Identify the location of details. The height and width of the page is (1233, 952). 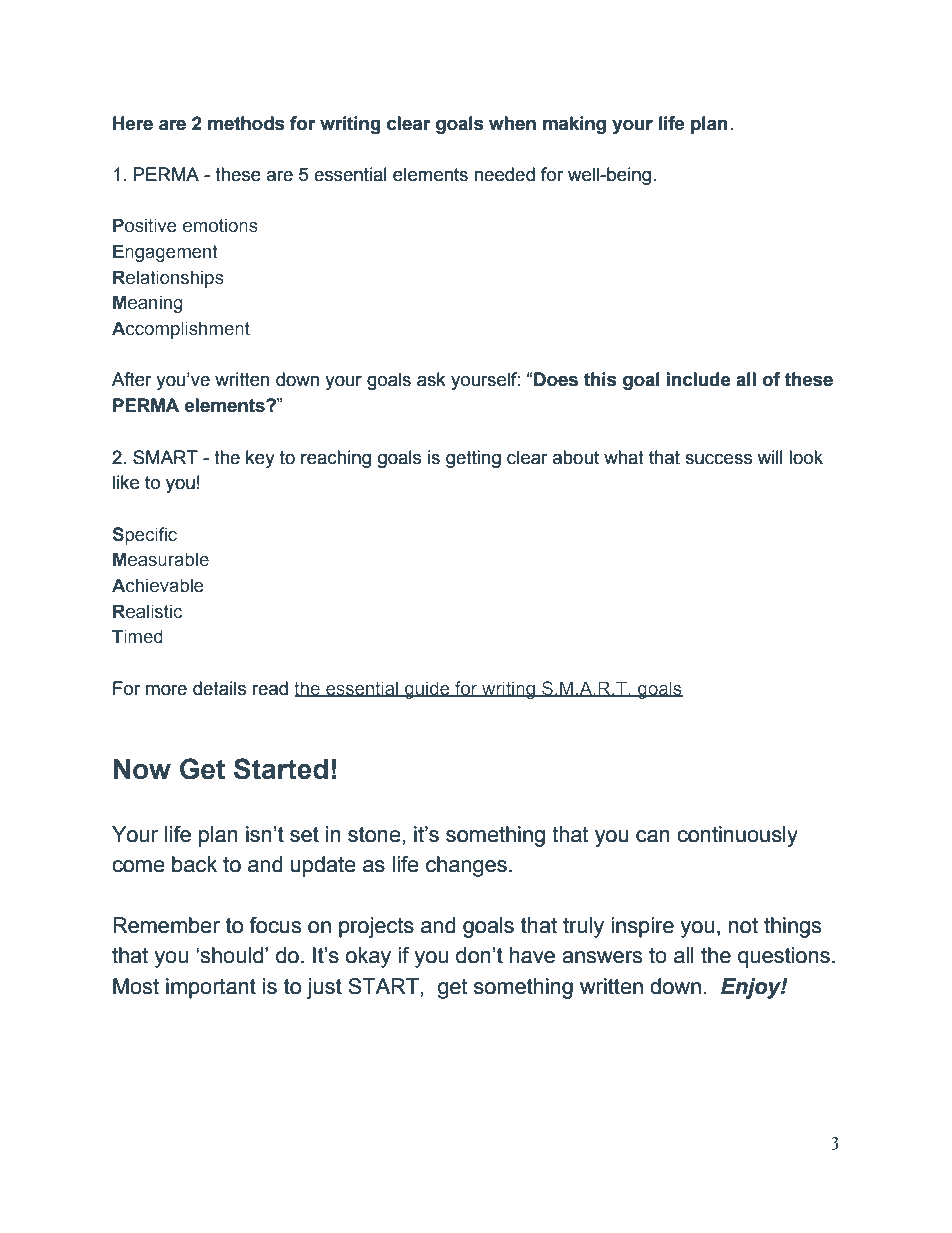
(219, 688).
